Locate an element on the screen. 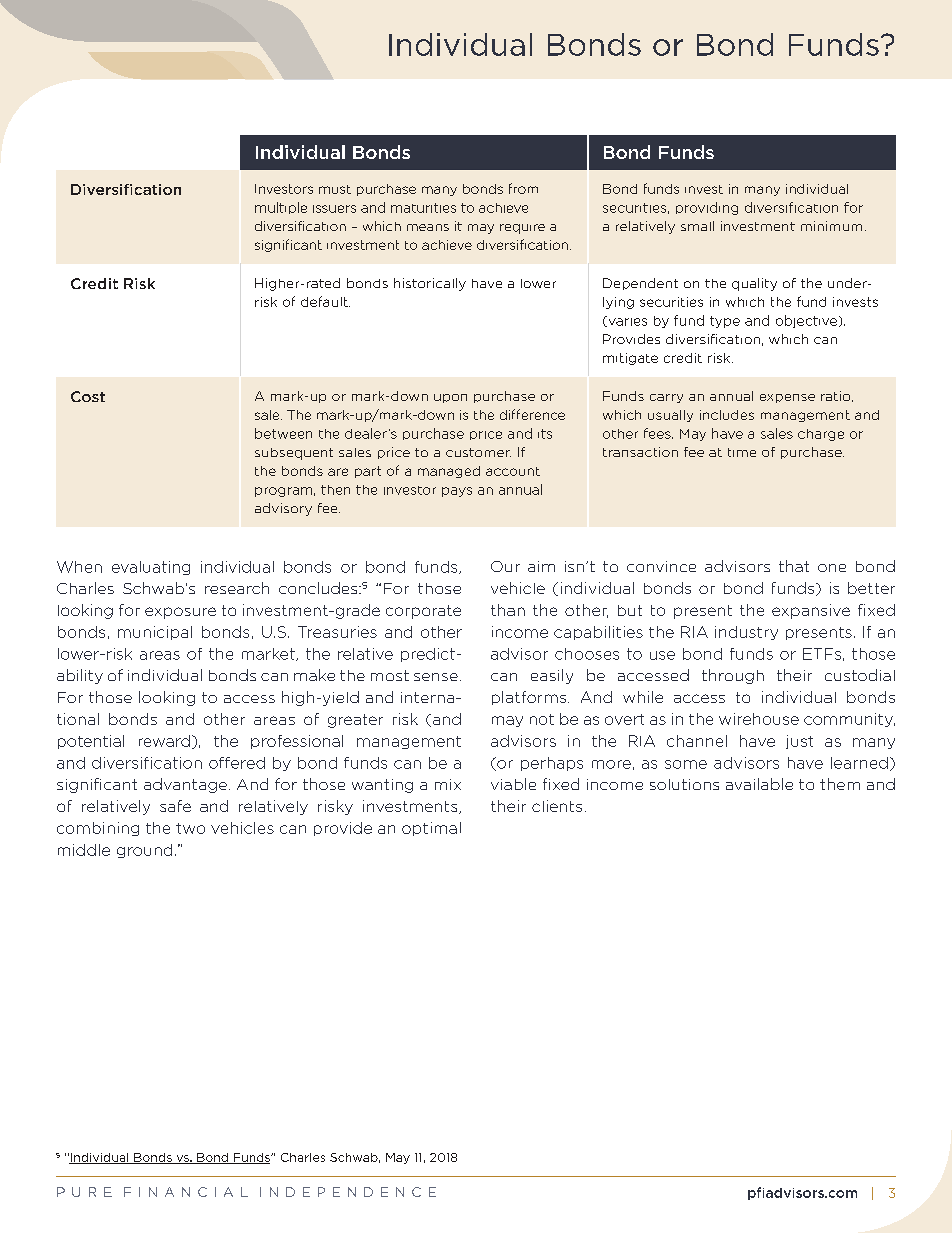 The image size is (952, 1233). Cost is located at coordinates (88, 396).
